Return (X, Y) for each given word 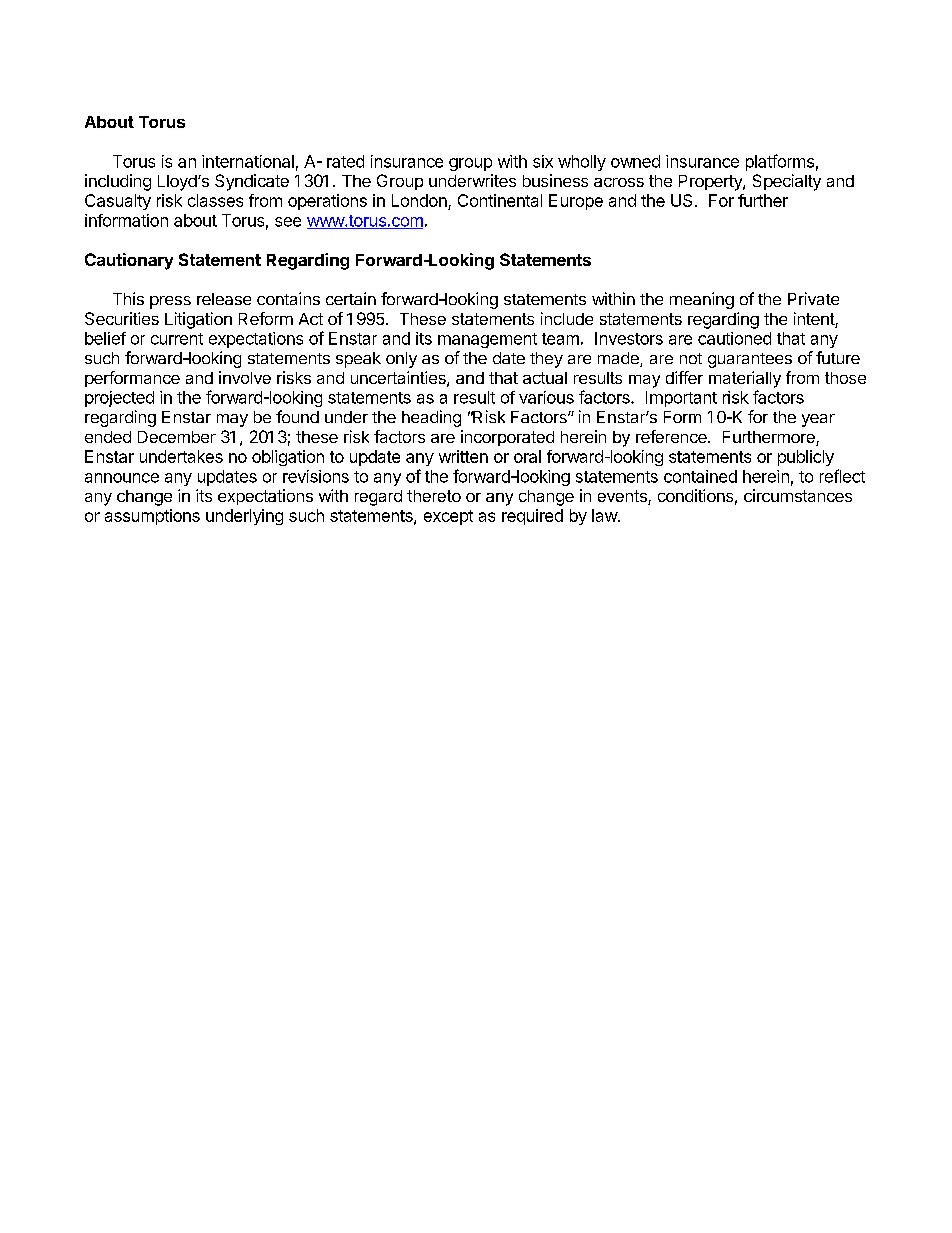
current (177, 339)
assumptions (152, 517)
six (543, 161)
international (248, 161)
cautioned (734, 338)
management (487, 340)
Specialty (787, 182)
